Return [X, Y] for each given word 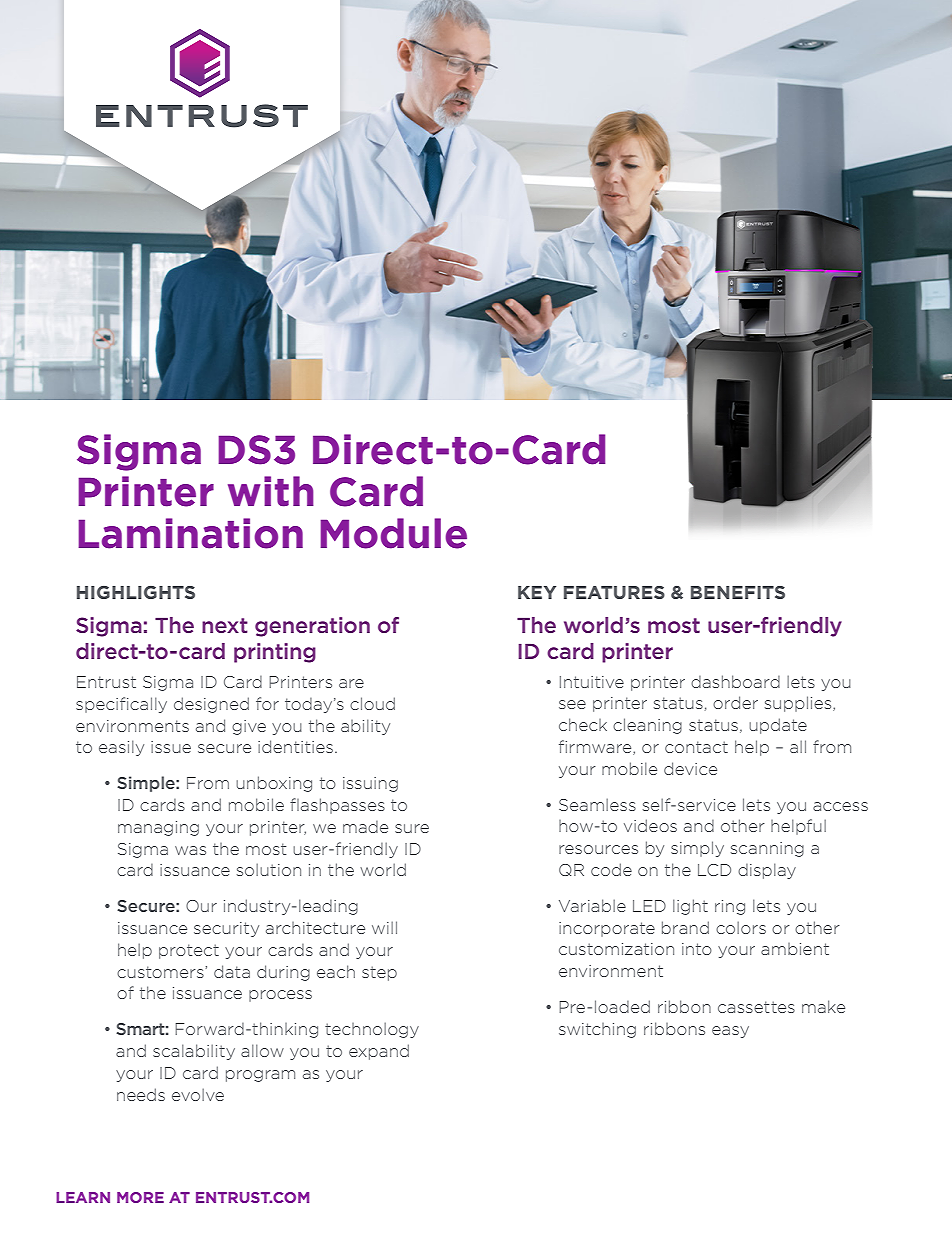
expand [379, 1052]
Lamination [190, 533]
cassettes [756, 1007]
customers [161, 972]
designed [211, 705]
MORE [140, 1197]
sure [412, 828]
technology [372, 1030]
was [190, 850]
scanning [767, 849]
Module [393, 533]
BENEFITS [738, 592]
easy [730, 1032]
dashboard [735, 681]
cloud [372, 703]
